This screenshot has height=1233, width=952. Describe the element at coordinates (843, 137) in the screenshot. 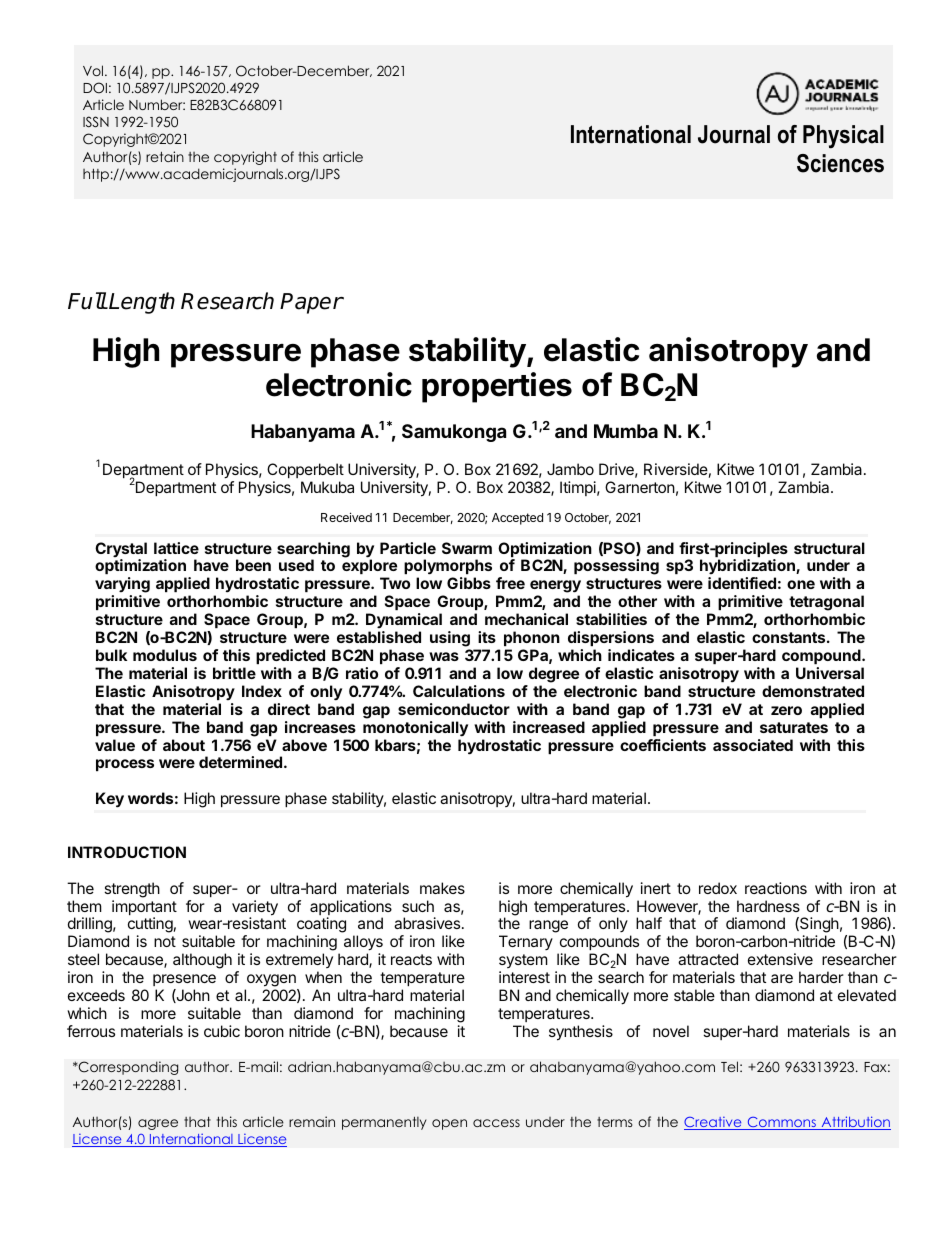

I see `Physical` at that location.
